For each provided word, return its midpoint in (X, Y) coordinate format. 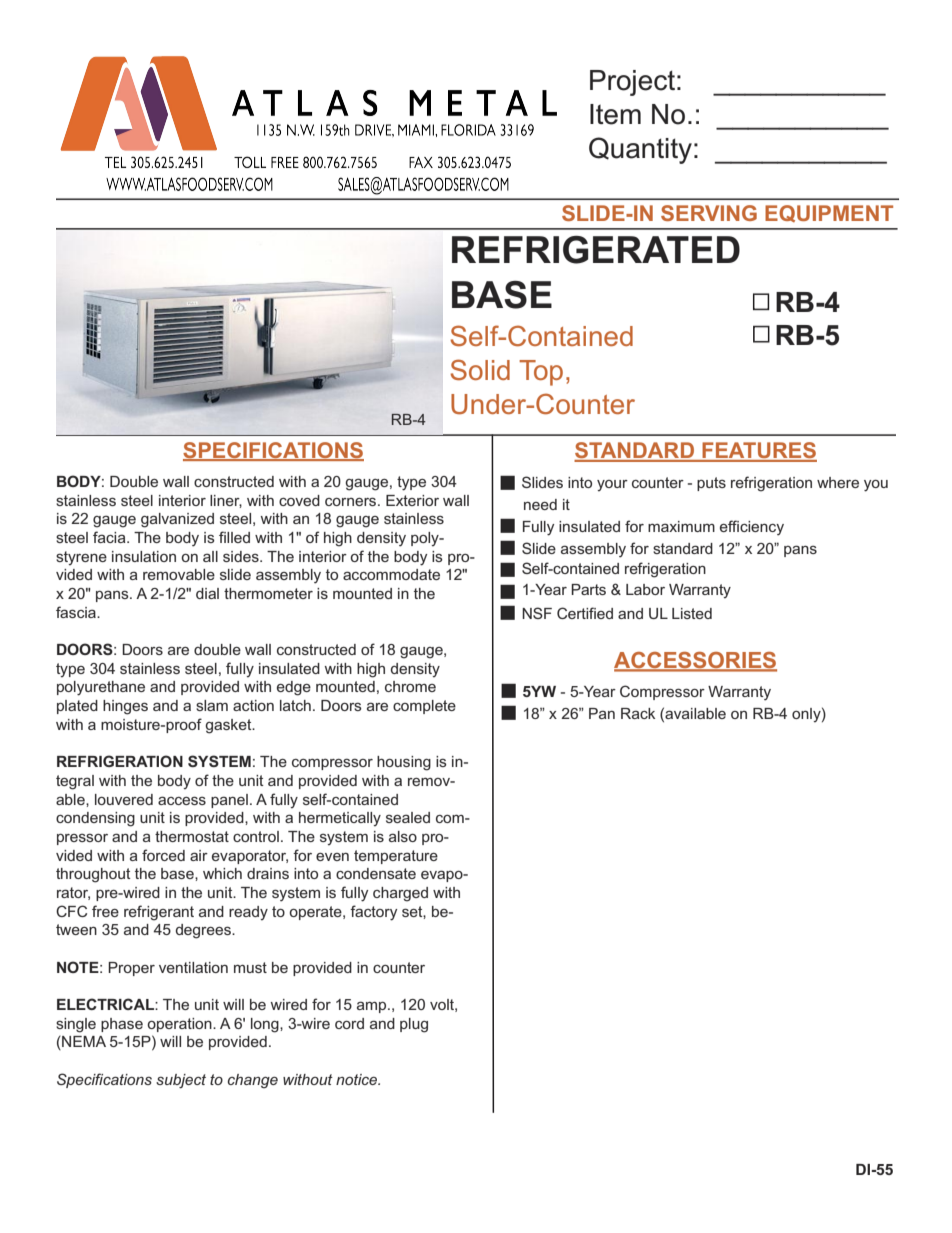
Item (615, 114)
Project (632, 83)
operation (180, 1025)
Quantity (640, 150)
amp (373, 1007)
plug (414, 1025)
